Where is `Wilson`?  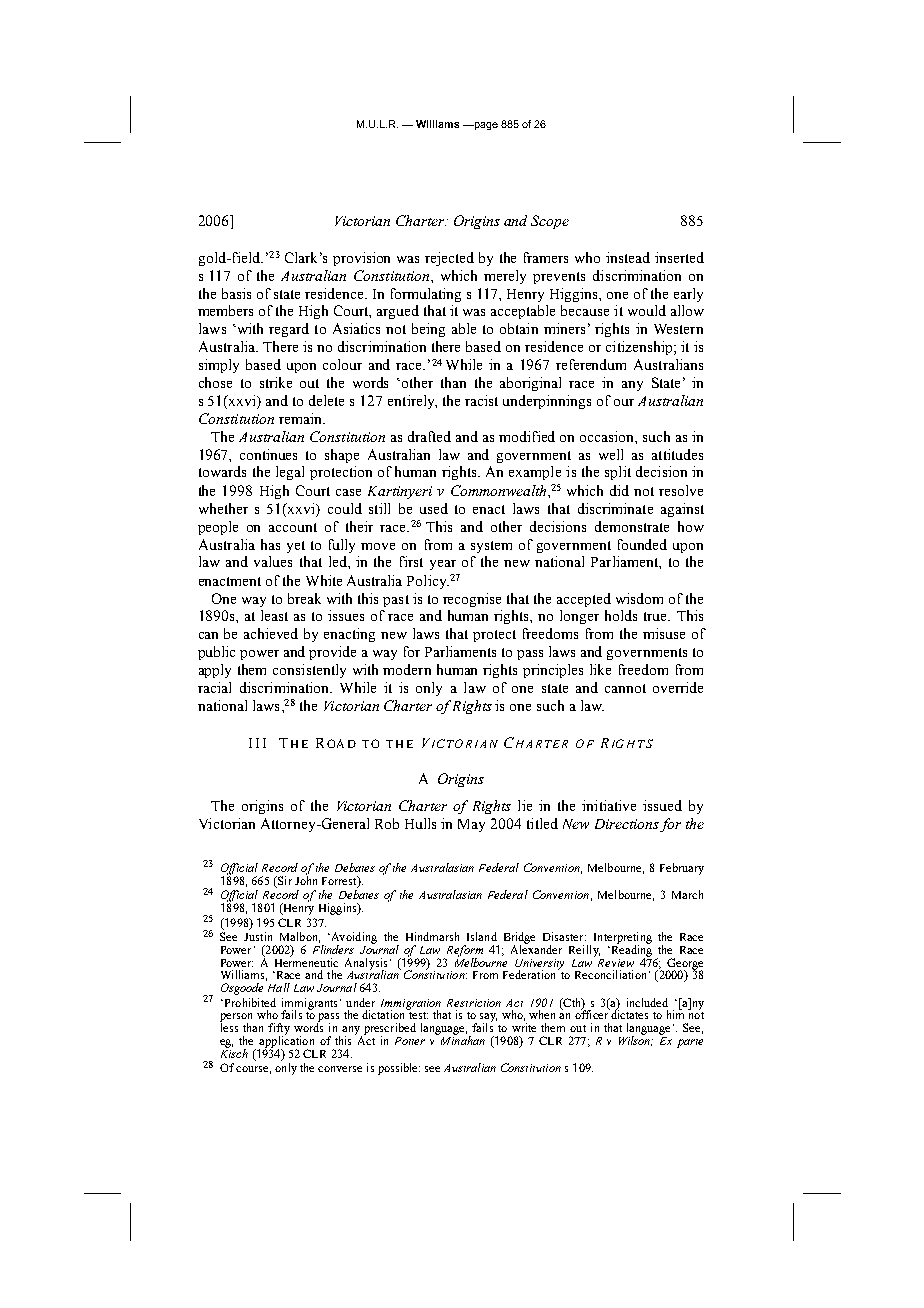
Wilson is located at coordinates (636, 1040).
